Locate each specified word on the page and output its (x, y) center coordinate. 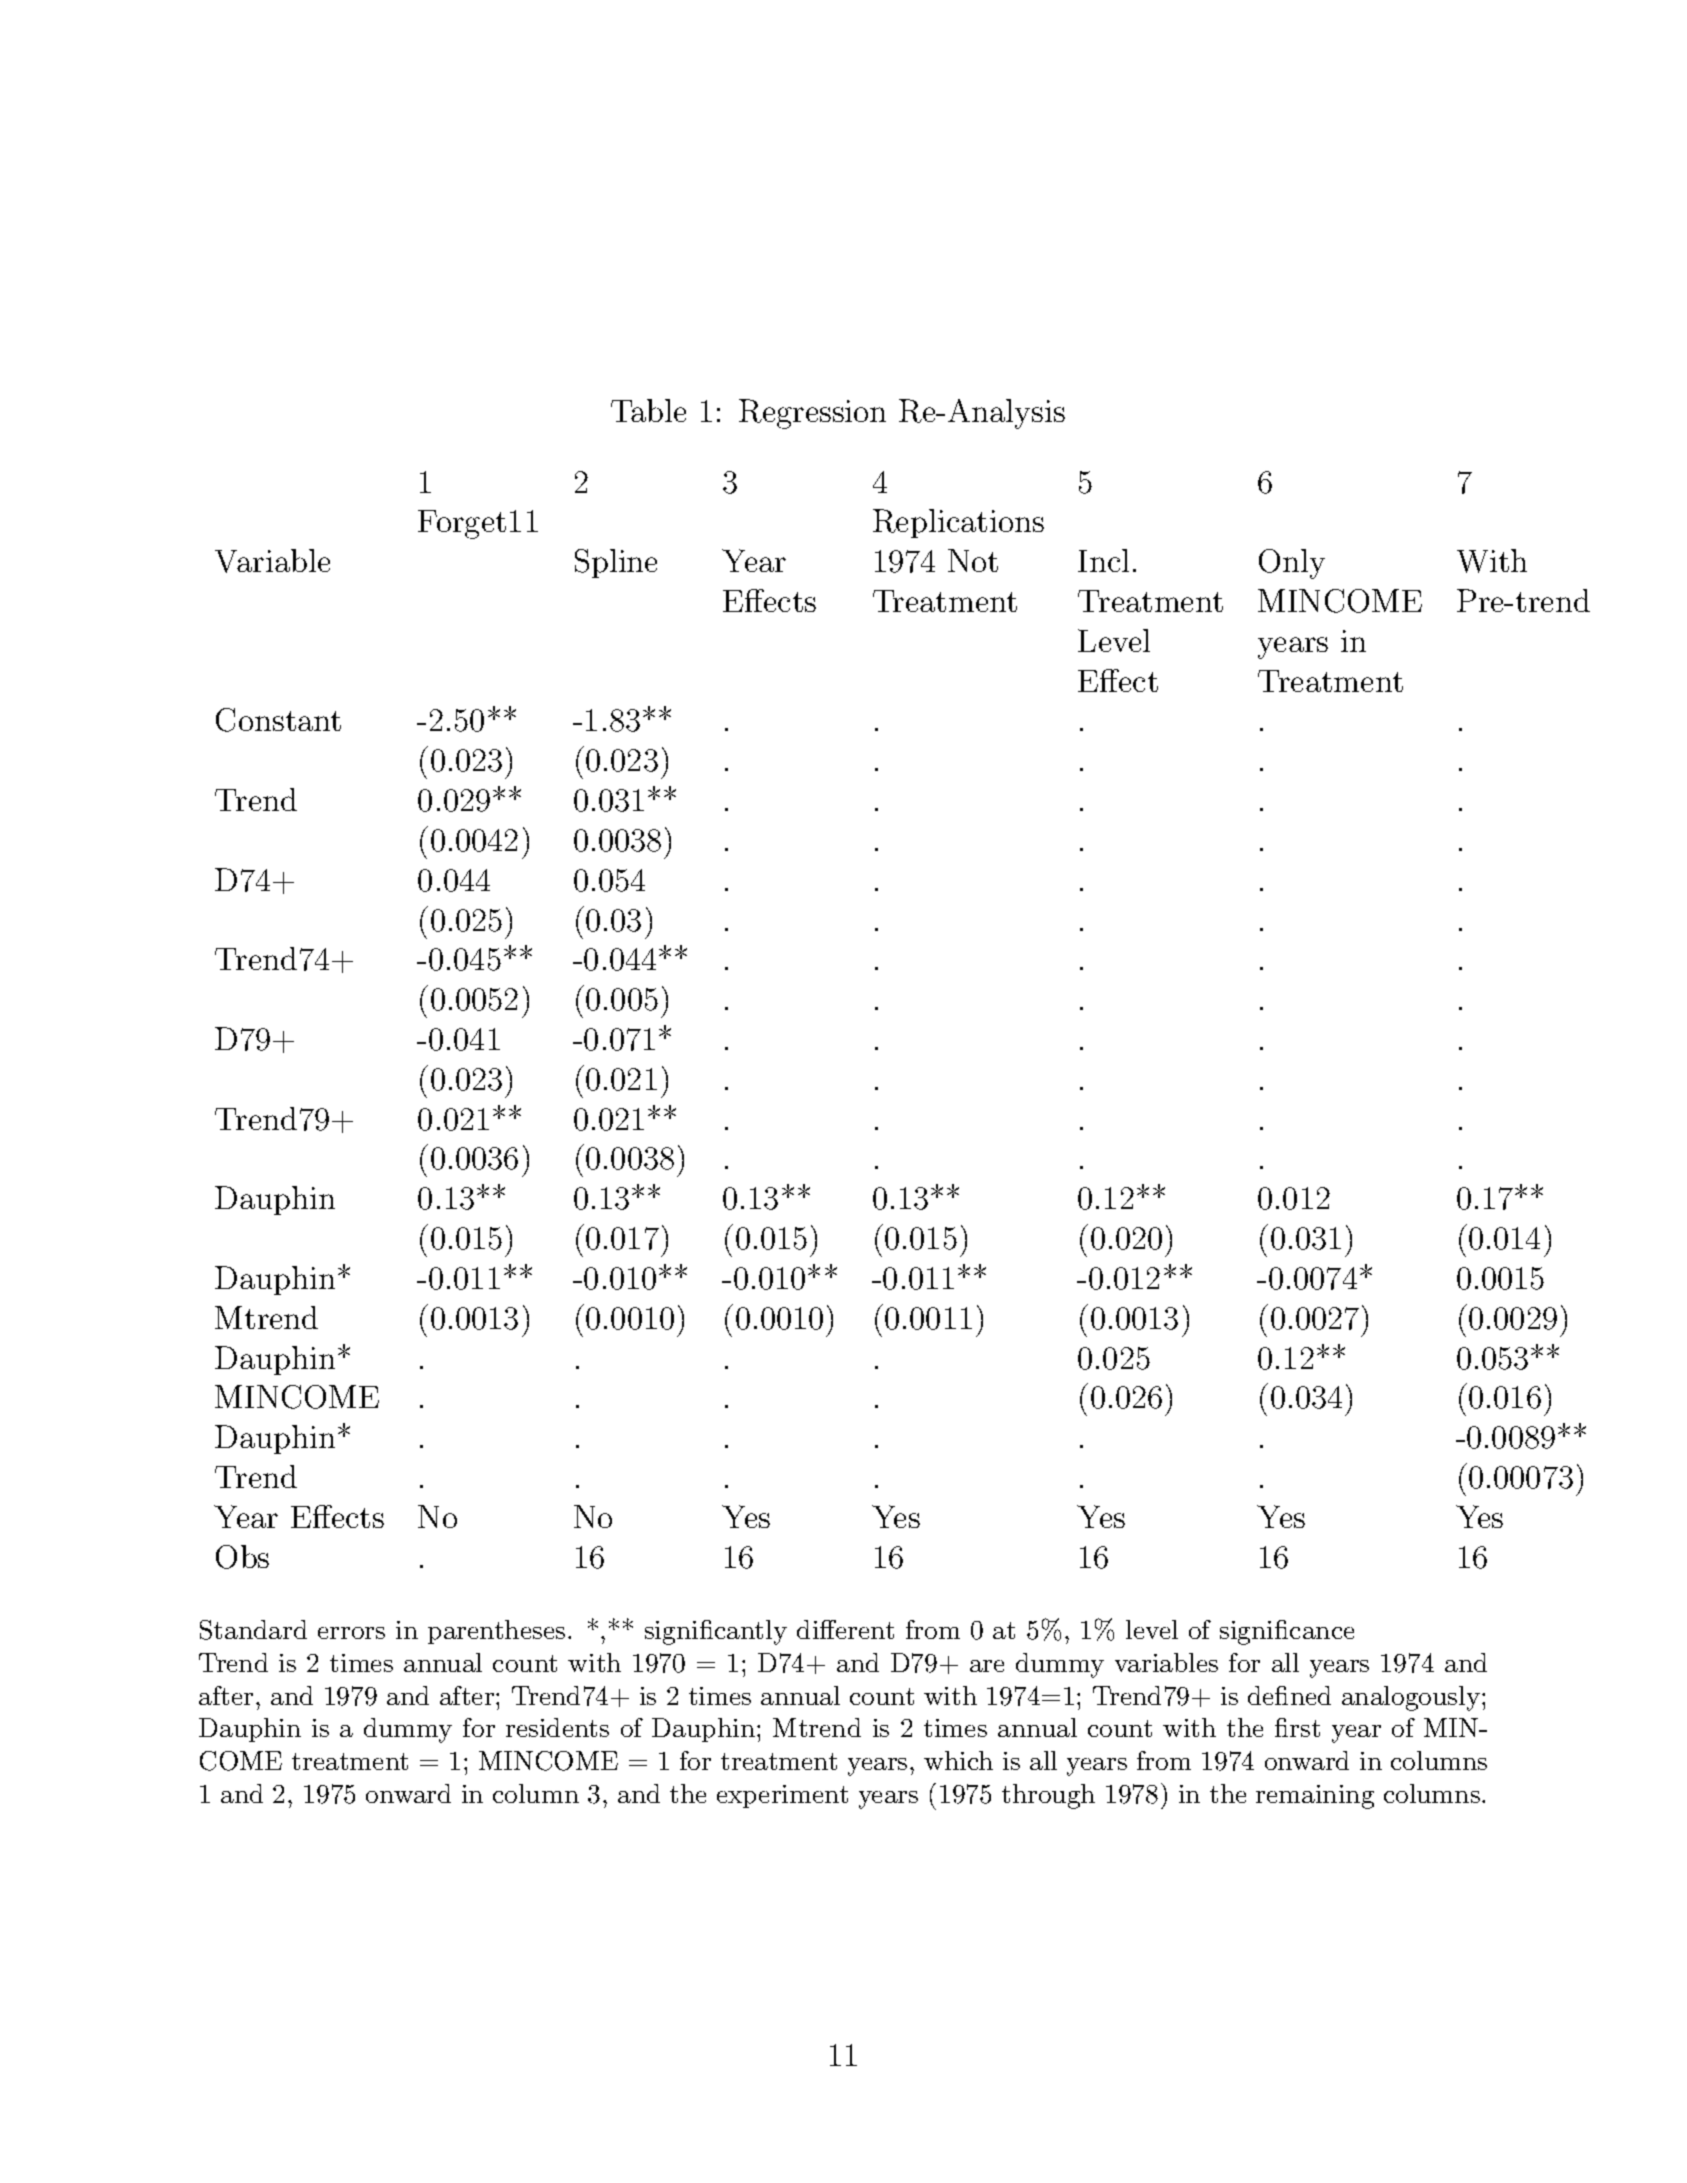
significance (1287, 1632)
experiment (782, 1796)
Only (1292, 564)
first (1297, 1727)
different (845, 1629)
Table (648, 410)
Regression (812, 414)
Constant (278, 720)
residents (557, 1727)
